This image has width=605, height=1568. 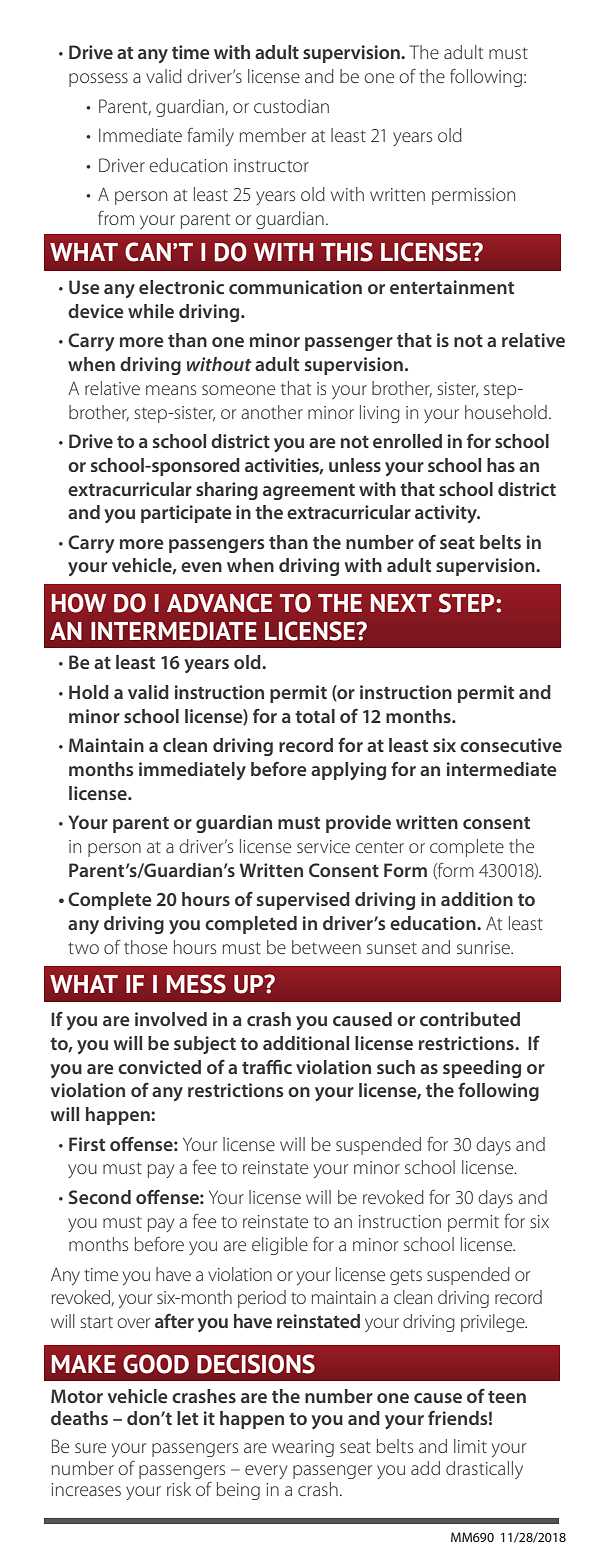 I want to click on permission, so click(x=473, y=196).
